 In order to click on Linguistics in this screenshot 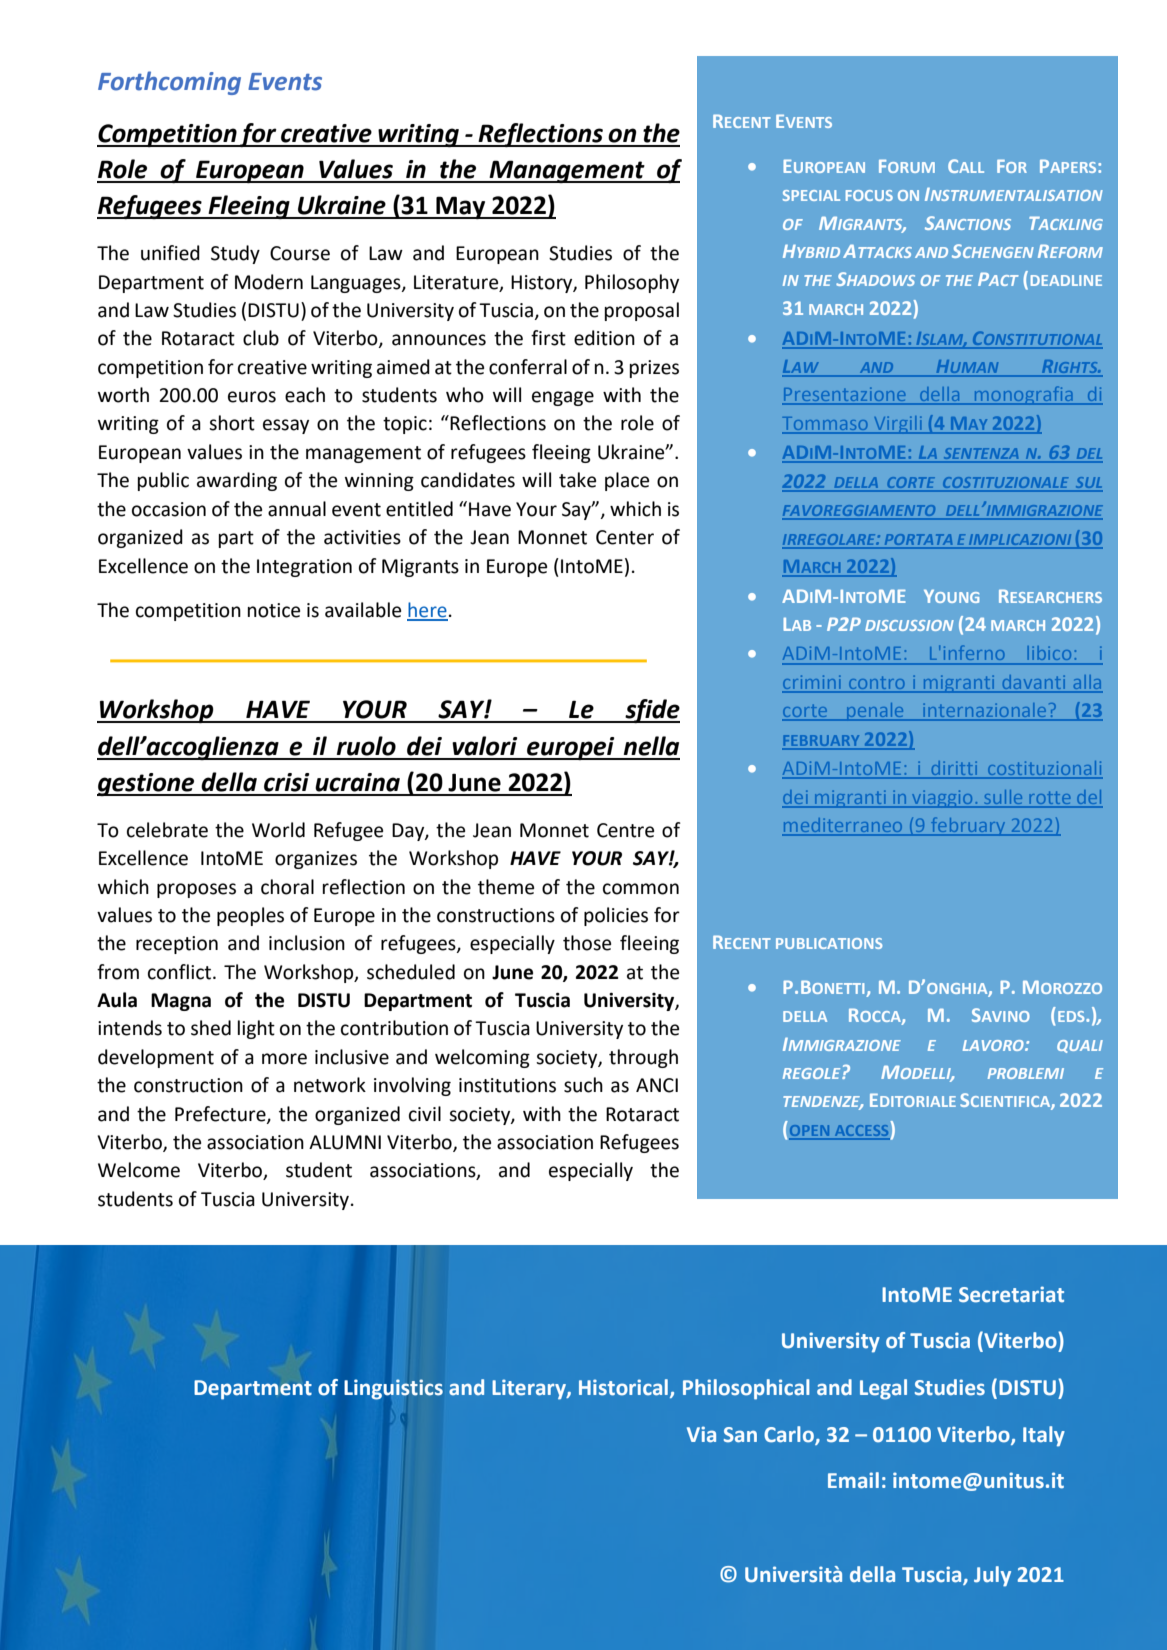, I will do `click(394, 1389)`.
